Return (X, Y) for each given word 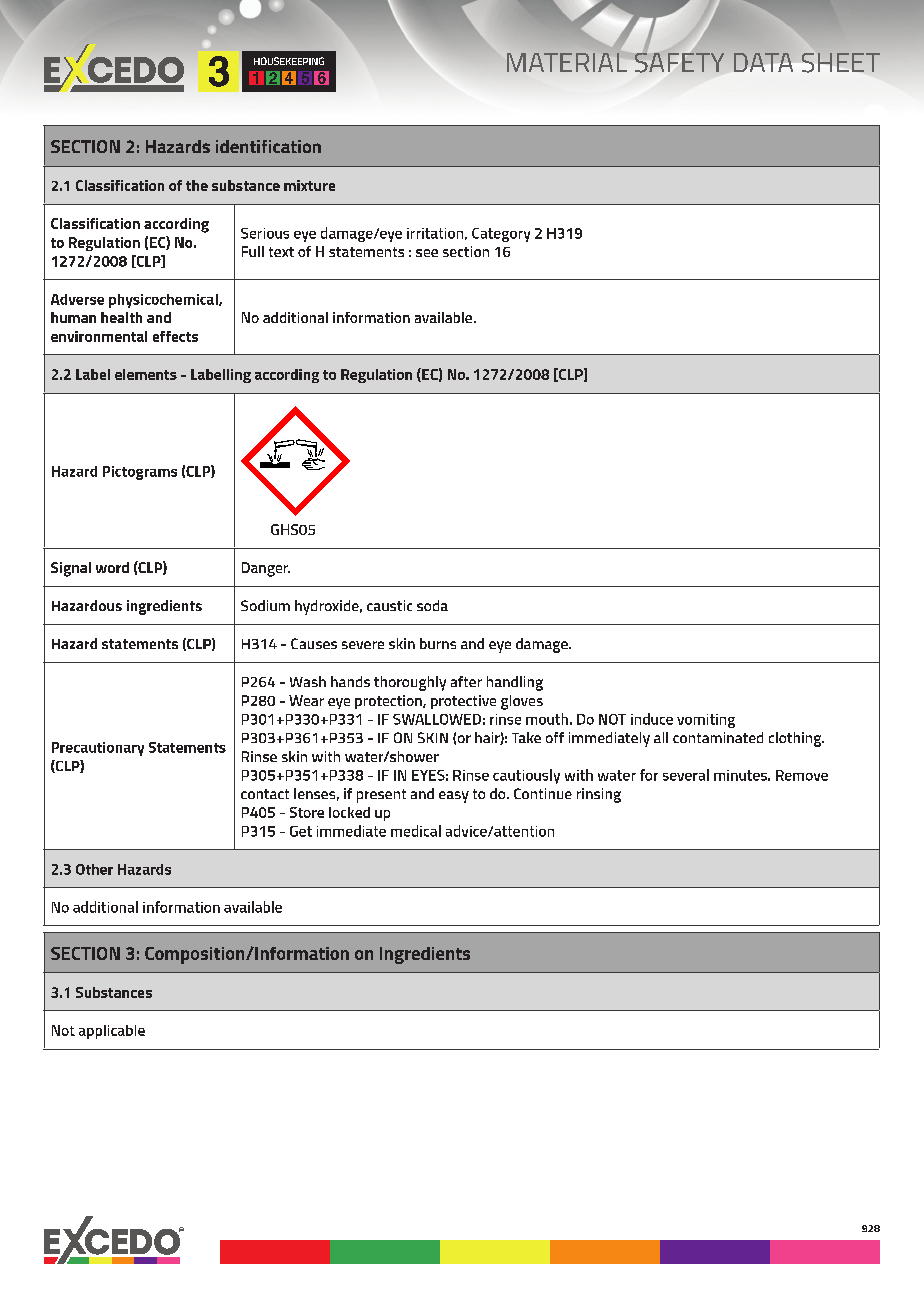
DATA (763, 62)
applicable (112, 1032)
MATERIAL (567, 62)
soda (432, 605)
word (112, 567)
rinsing (599, 795)
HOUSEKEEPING (289, 61)
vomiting (706, 721)
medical (416, 831)
